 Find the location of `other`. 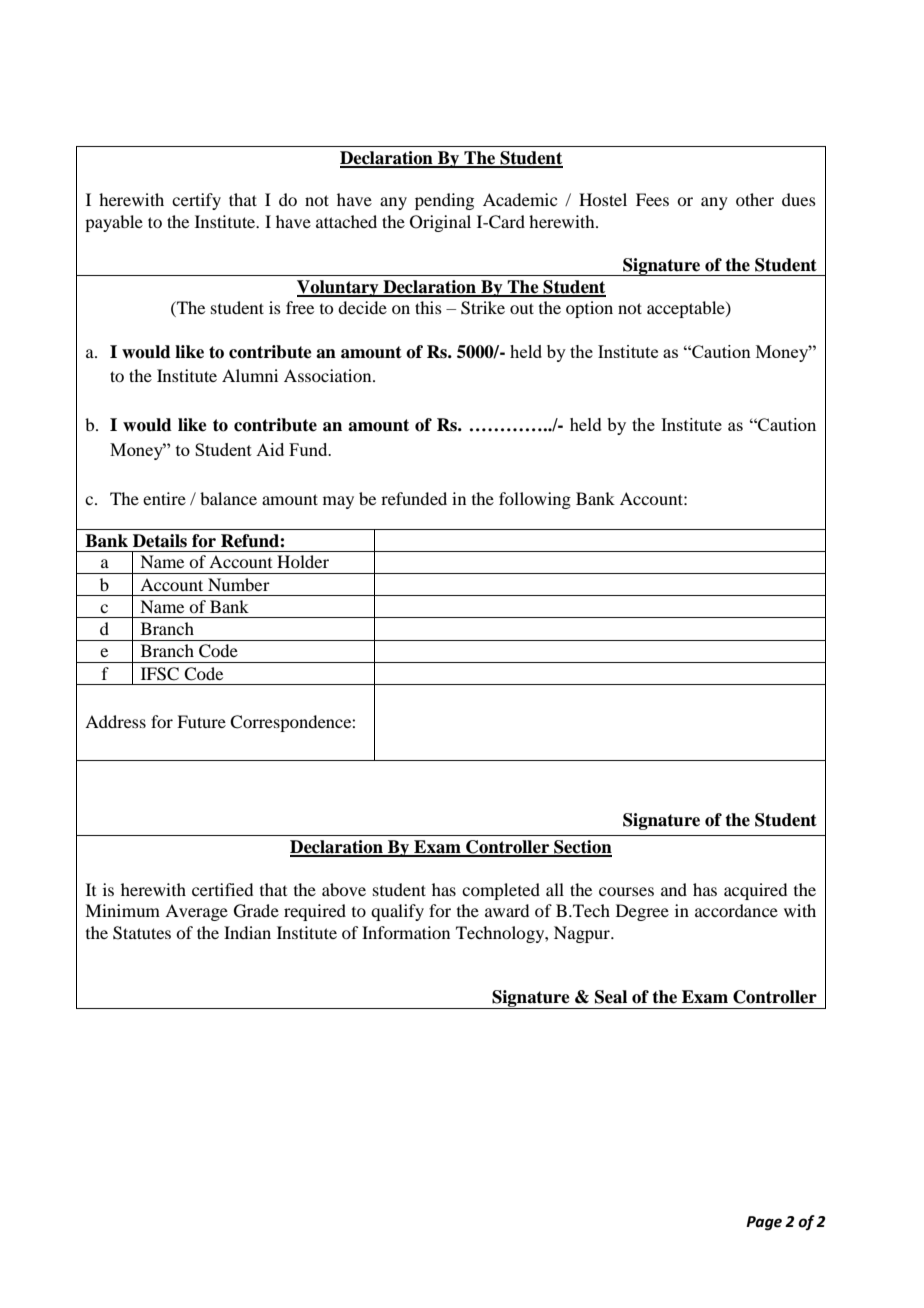

other is located at coordinates (755, 199).
